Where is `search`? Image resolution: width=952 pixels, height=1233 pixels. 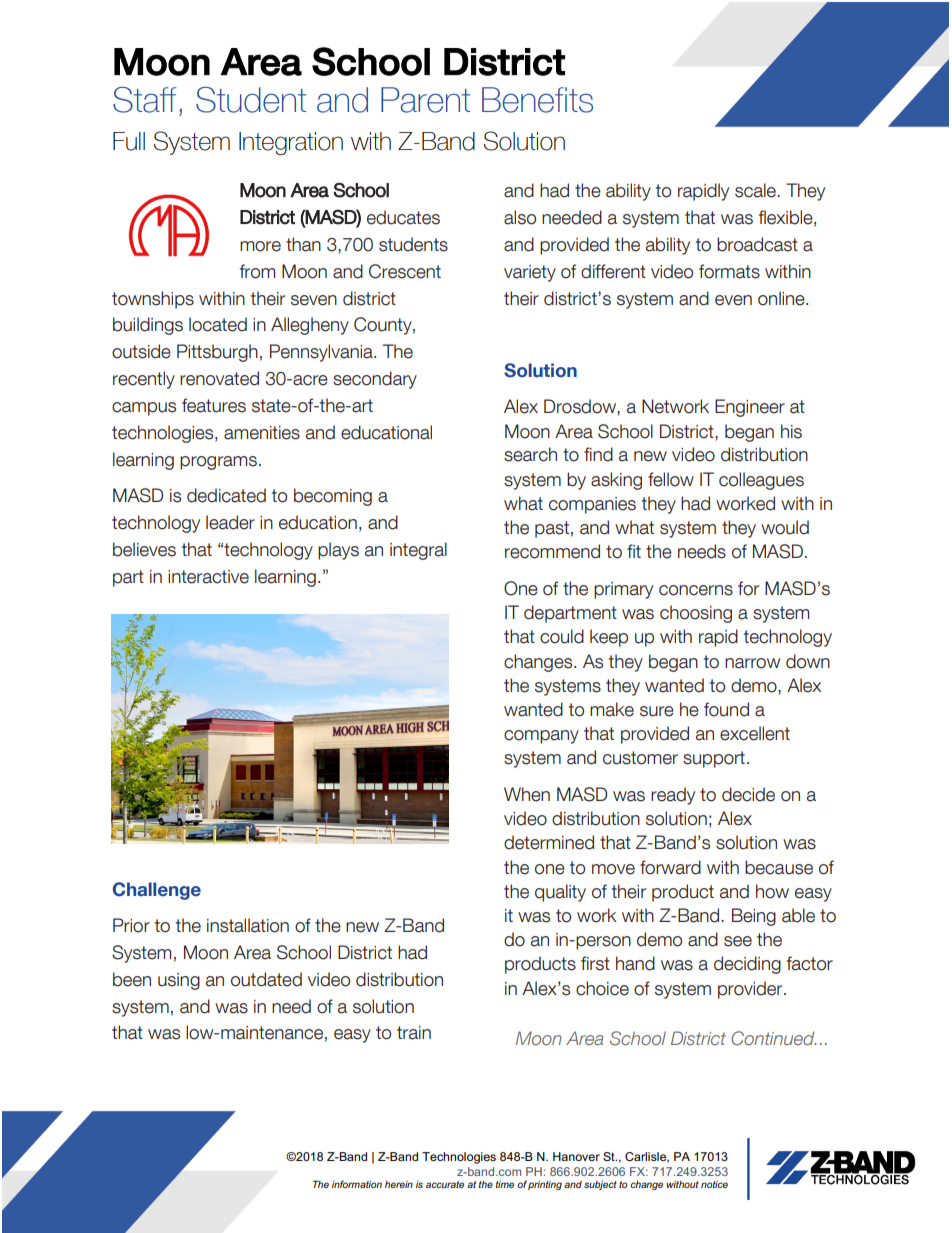 search is located at coordinates (530, 454).
